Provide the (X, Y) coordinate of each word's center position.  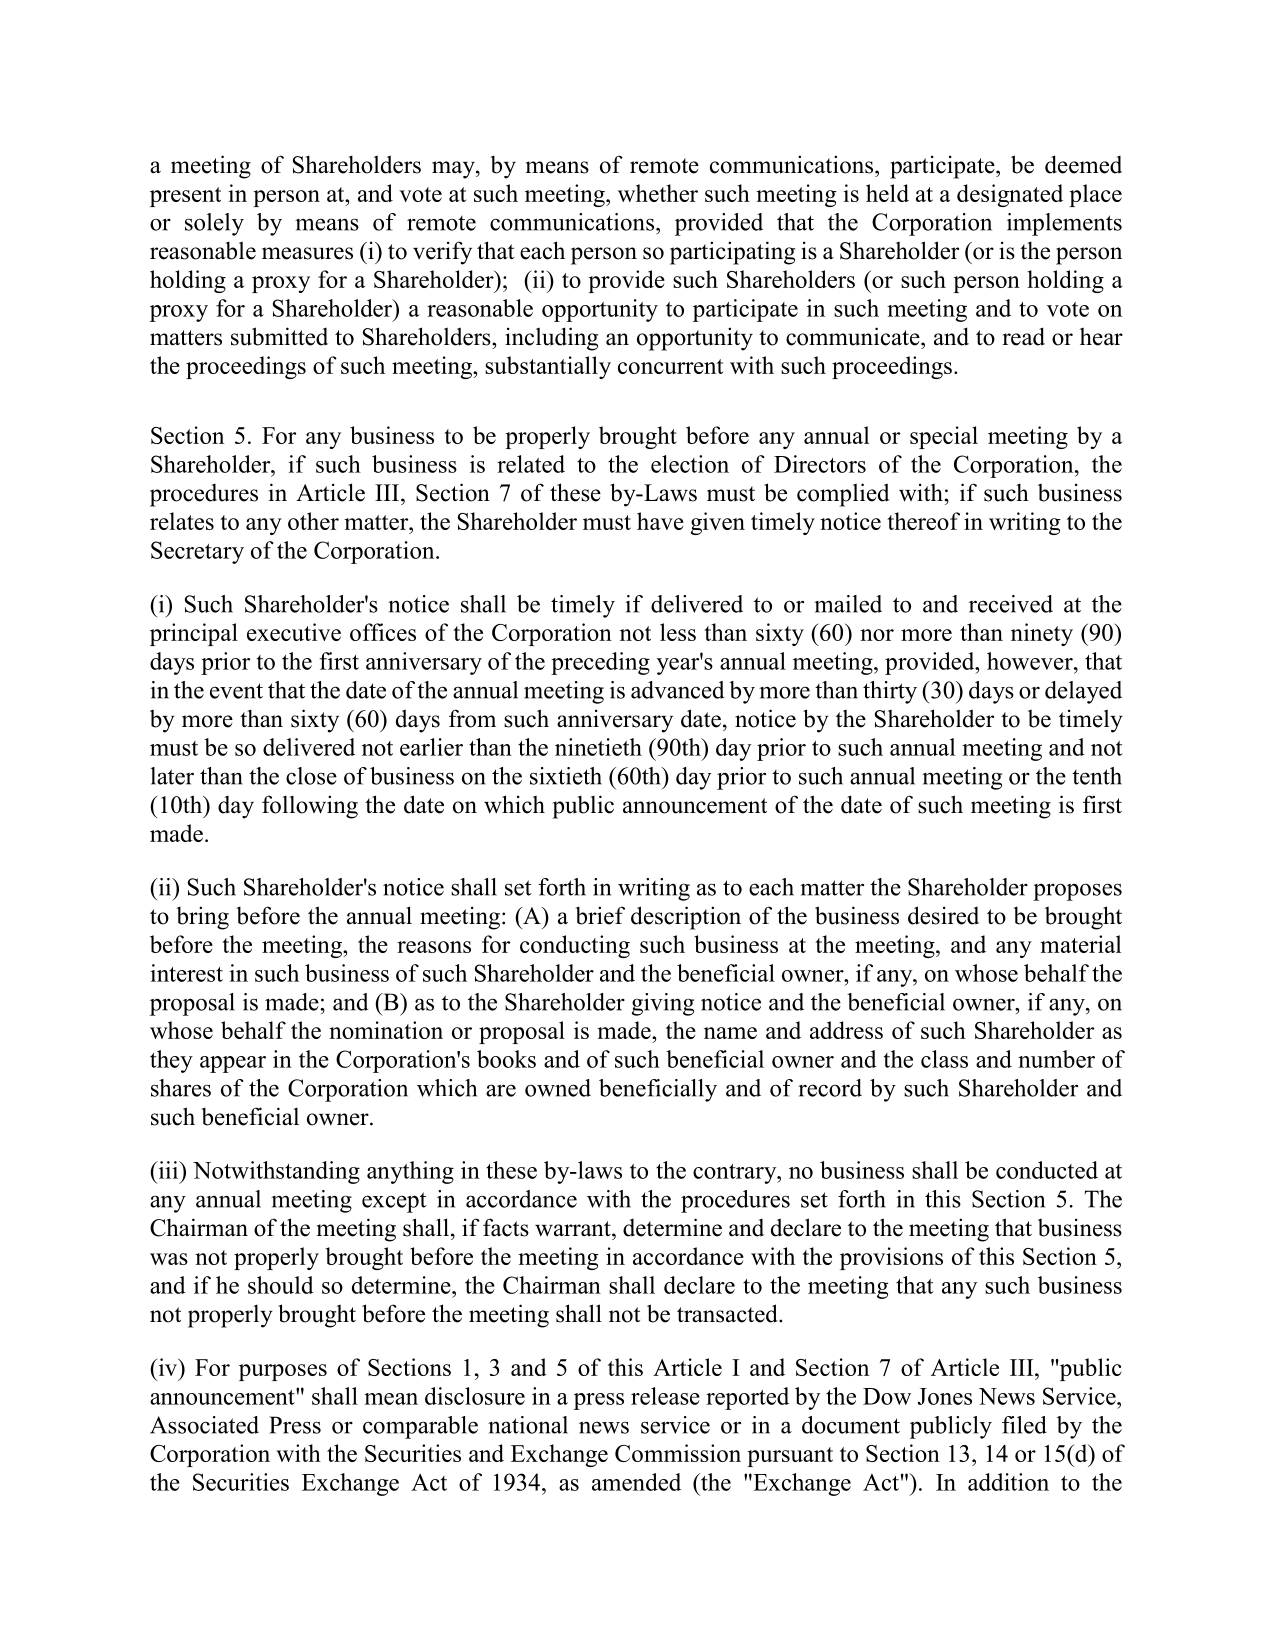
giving (663, 1004)
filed (1024, 1425)
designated (1010, 195)
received (1011, 604)
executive (294, 632)
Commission (678, 1453)
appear (233, 1064)
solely (214, 224)
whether (658, 193)
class (944, 1059)
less (678, 632)
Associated (204, 1425)
